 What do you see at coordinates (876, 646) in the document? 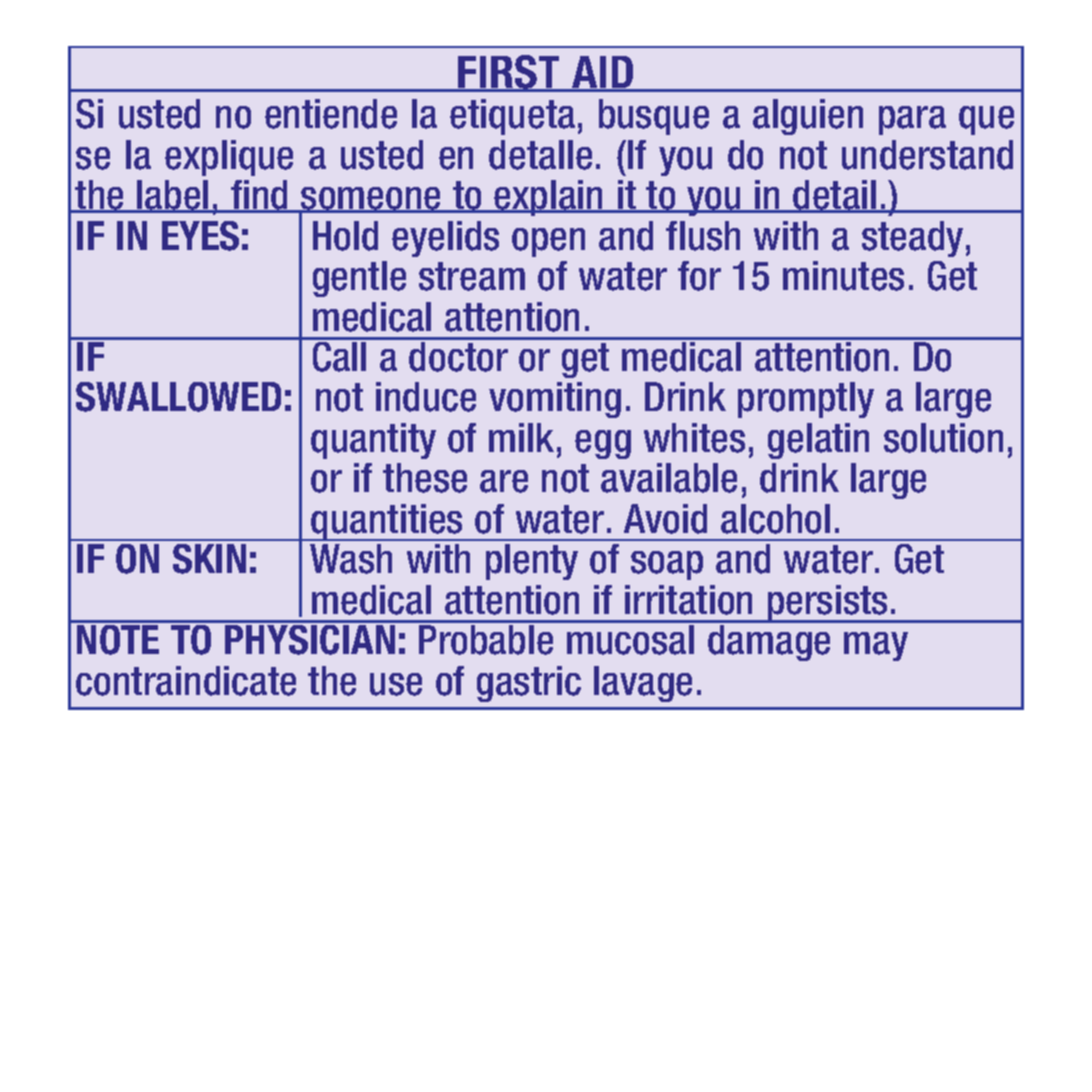
I see `may` at bounding box center [876, 646].
